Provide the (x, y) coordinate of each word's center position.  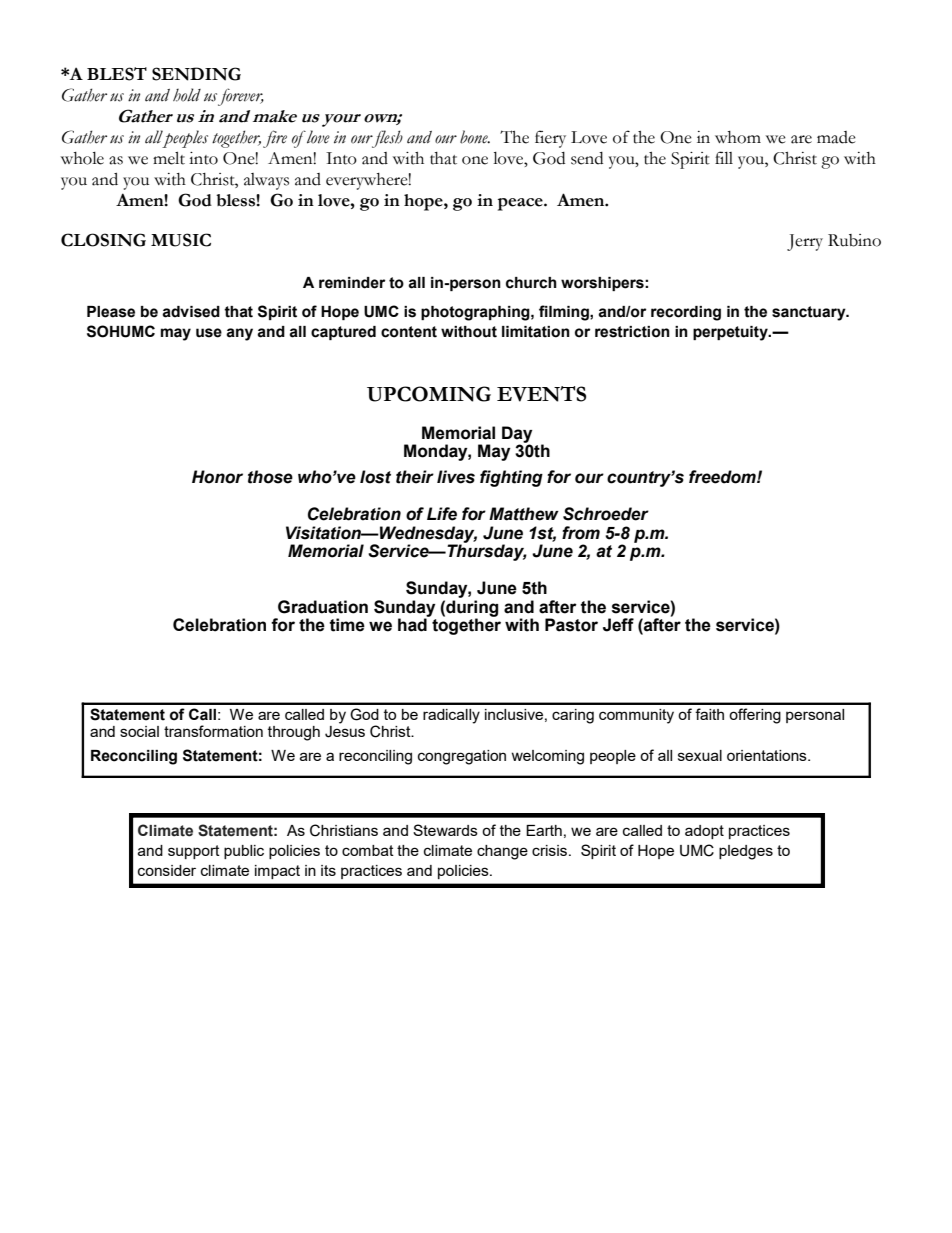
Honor (217, 477)
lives (456, 477)
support (194, 852)
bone (475, 137)
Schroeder (606, 514)
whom (738, 137)
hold (187, 95)
